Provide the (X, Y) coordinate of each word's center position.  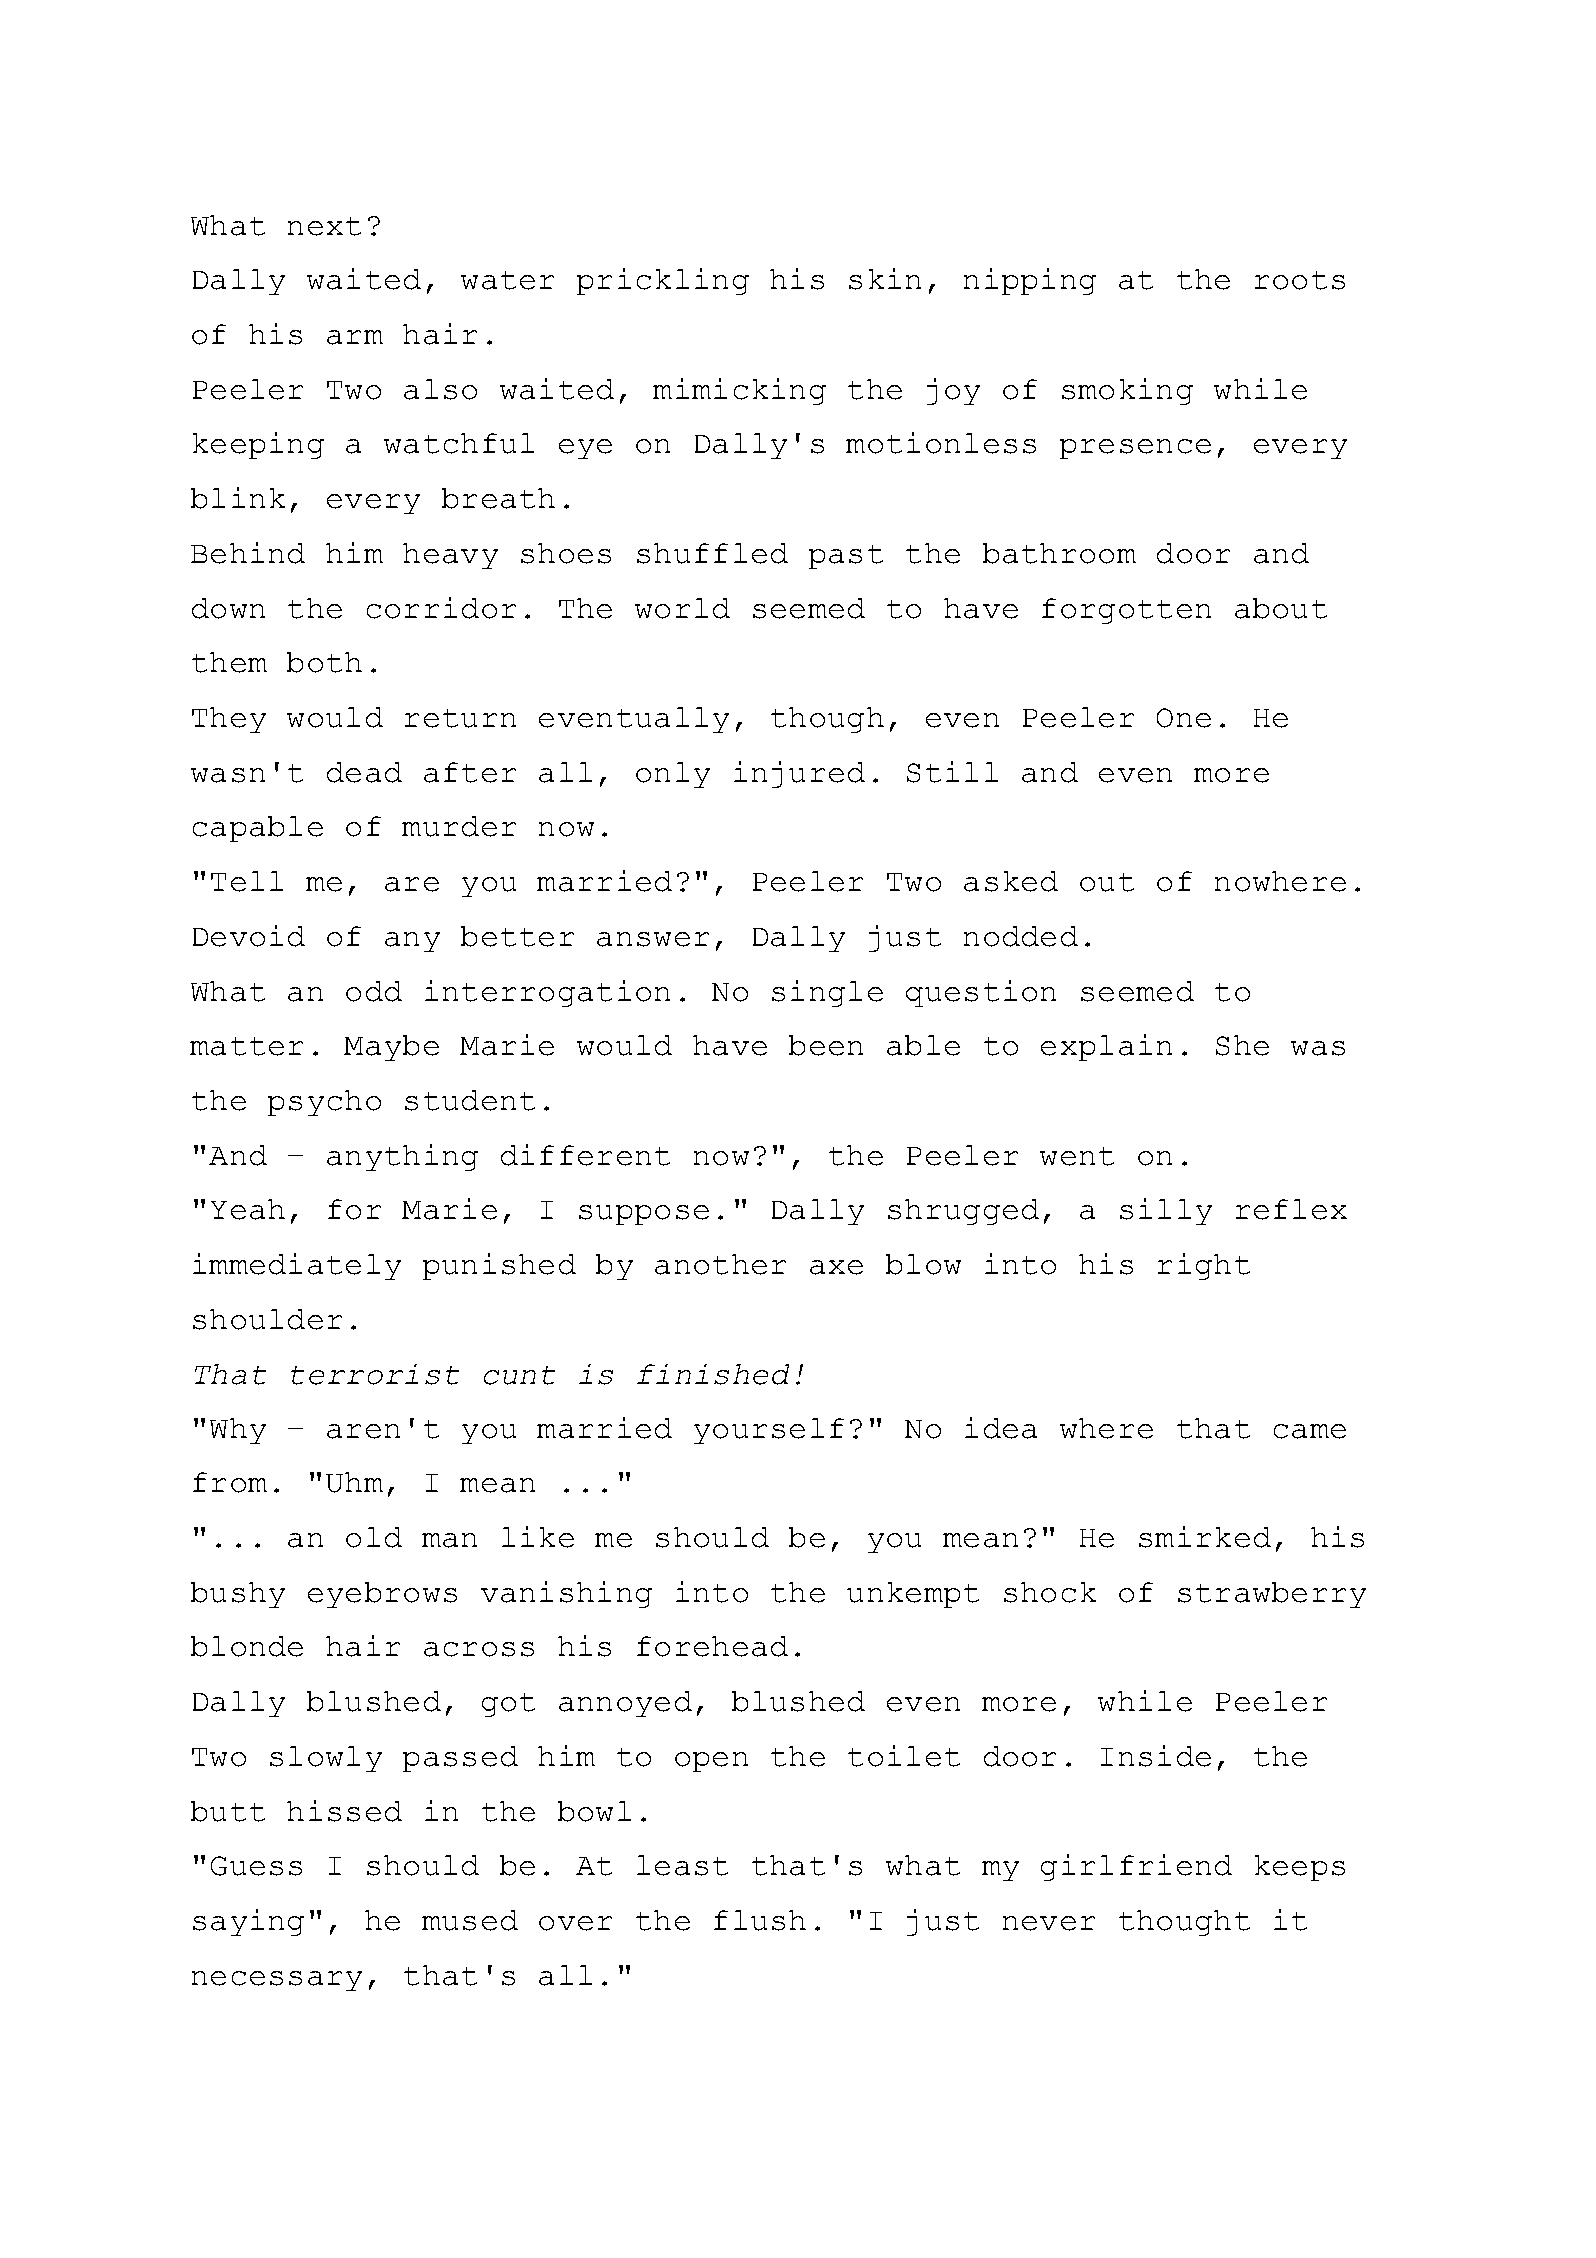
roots (1300, 280)
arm (355, 337)
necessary (277, 1981)
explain (1106, 1047)
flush (760, 1920)
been (826, 1045)
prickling (663, 281)
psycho (324, 1103)
